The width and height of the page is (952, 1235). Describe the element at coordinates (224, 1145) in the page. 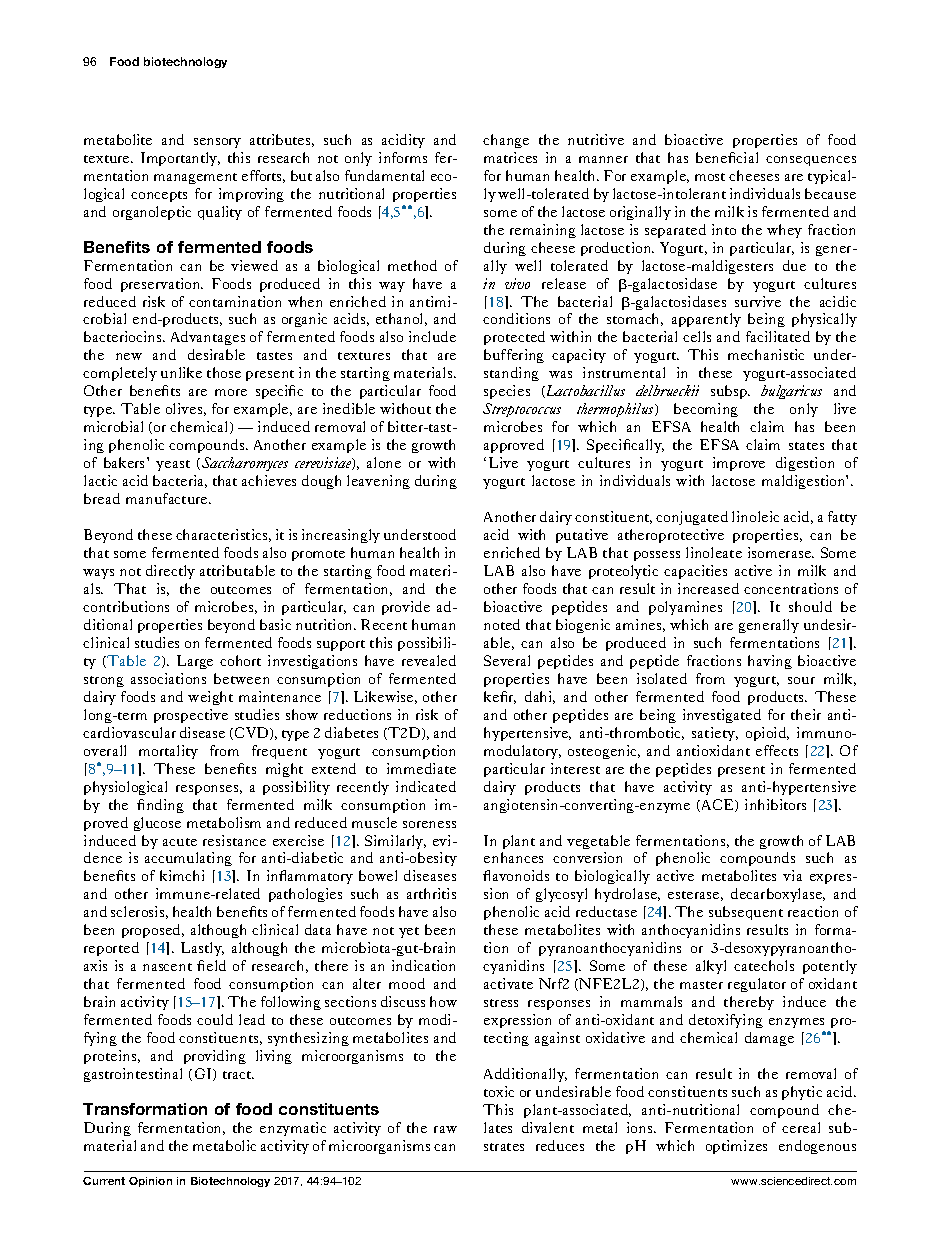

I see `metabolic` at that location.
